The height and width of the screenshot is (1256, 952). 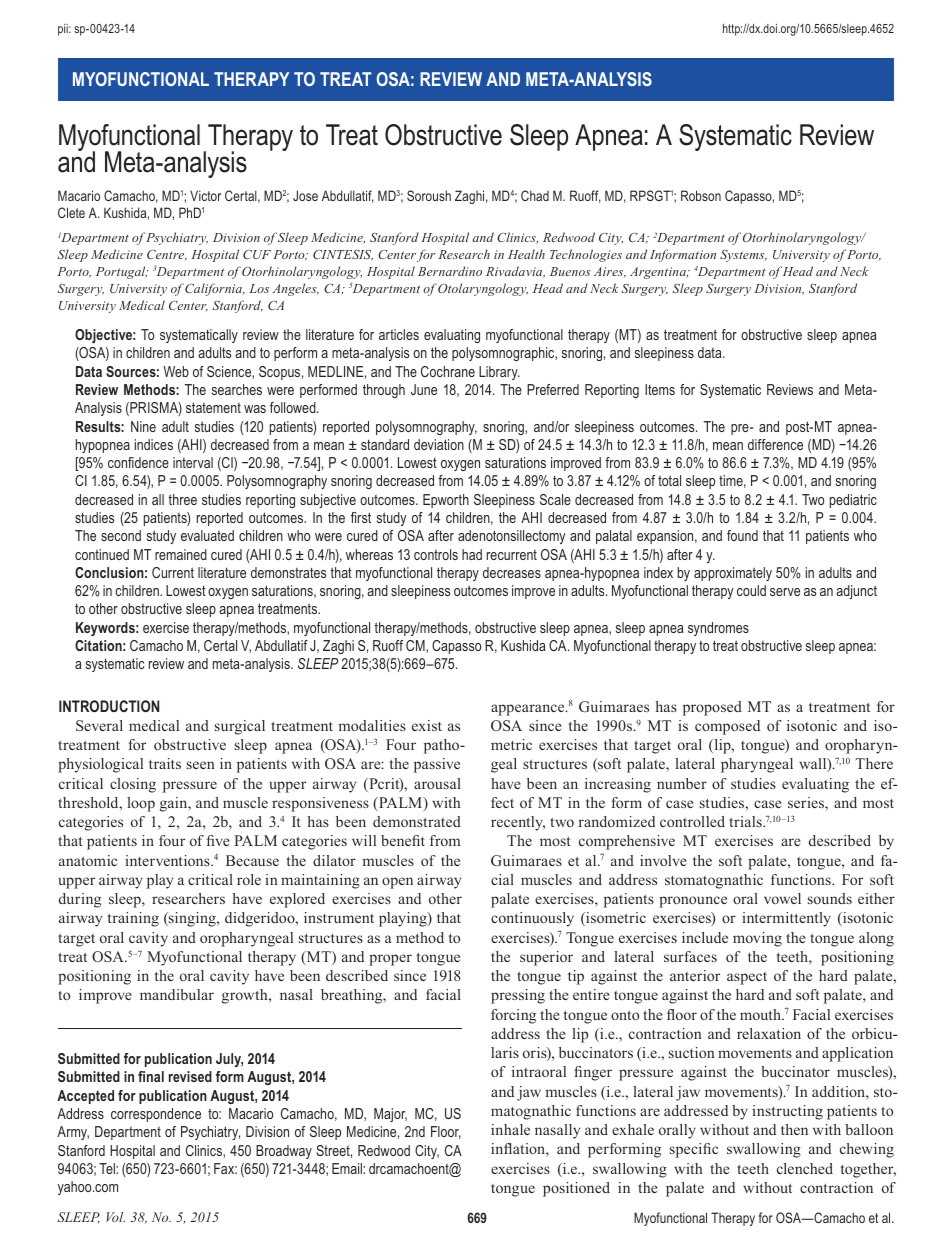 I want to click on correspondence, so click(x=156, y=1115).
